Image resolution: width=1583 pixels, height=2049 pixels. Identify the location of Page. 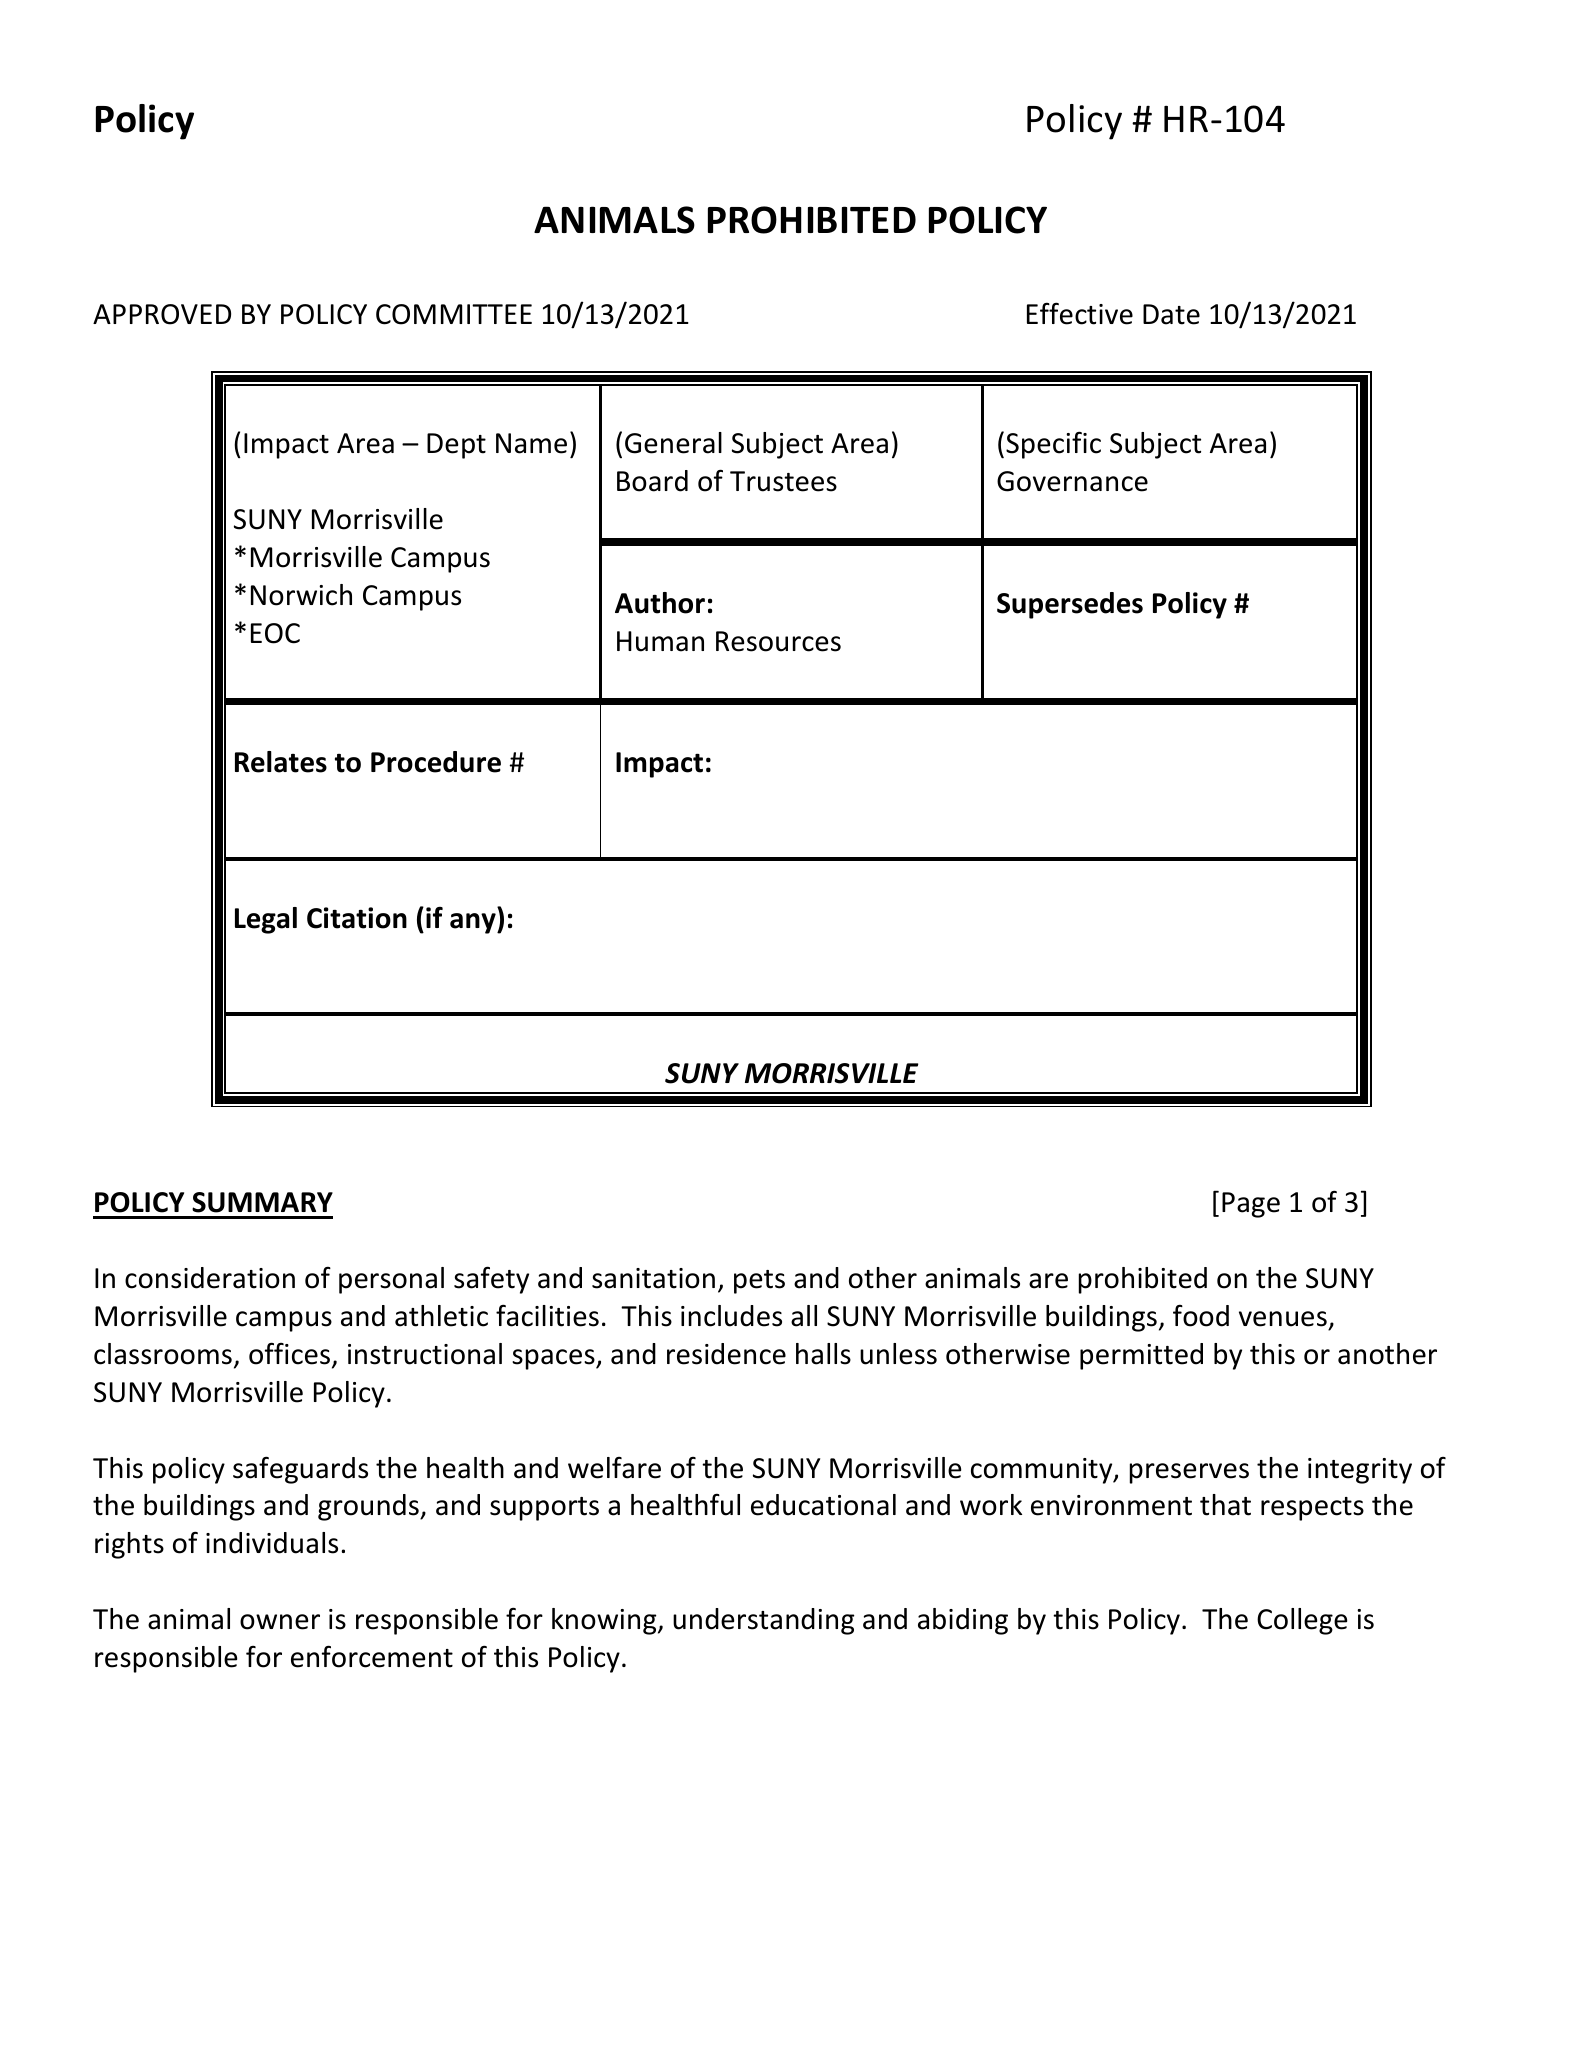
(1251, 1205).
